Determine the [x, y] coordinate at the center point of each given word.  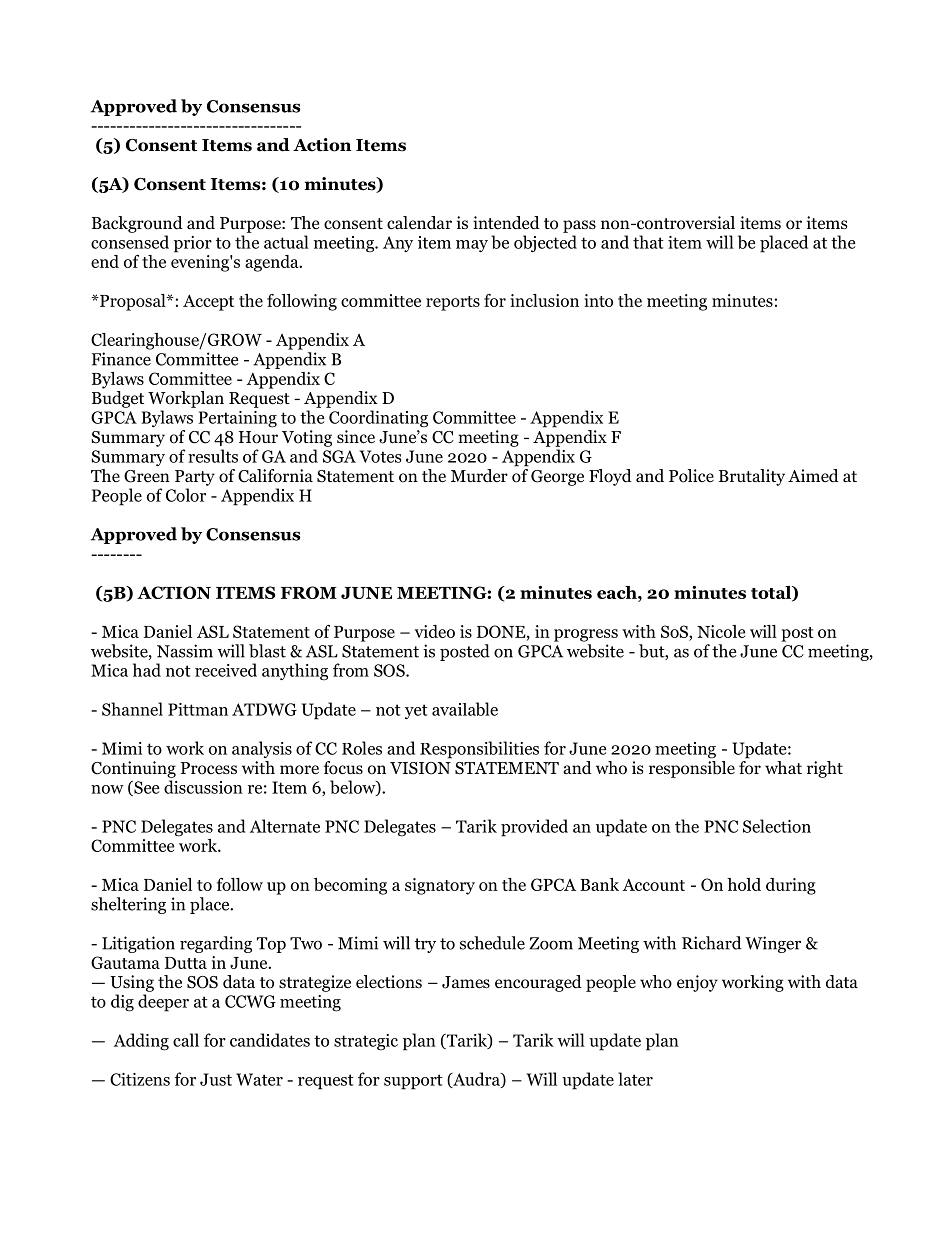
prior [193, 244]
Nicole [721, 631]
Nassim [185, 651]
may [472, 246]
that [648, 242]
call [186, 1040]
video [434, 631]
